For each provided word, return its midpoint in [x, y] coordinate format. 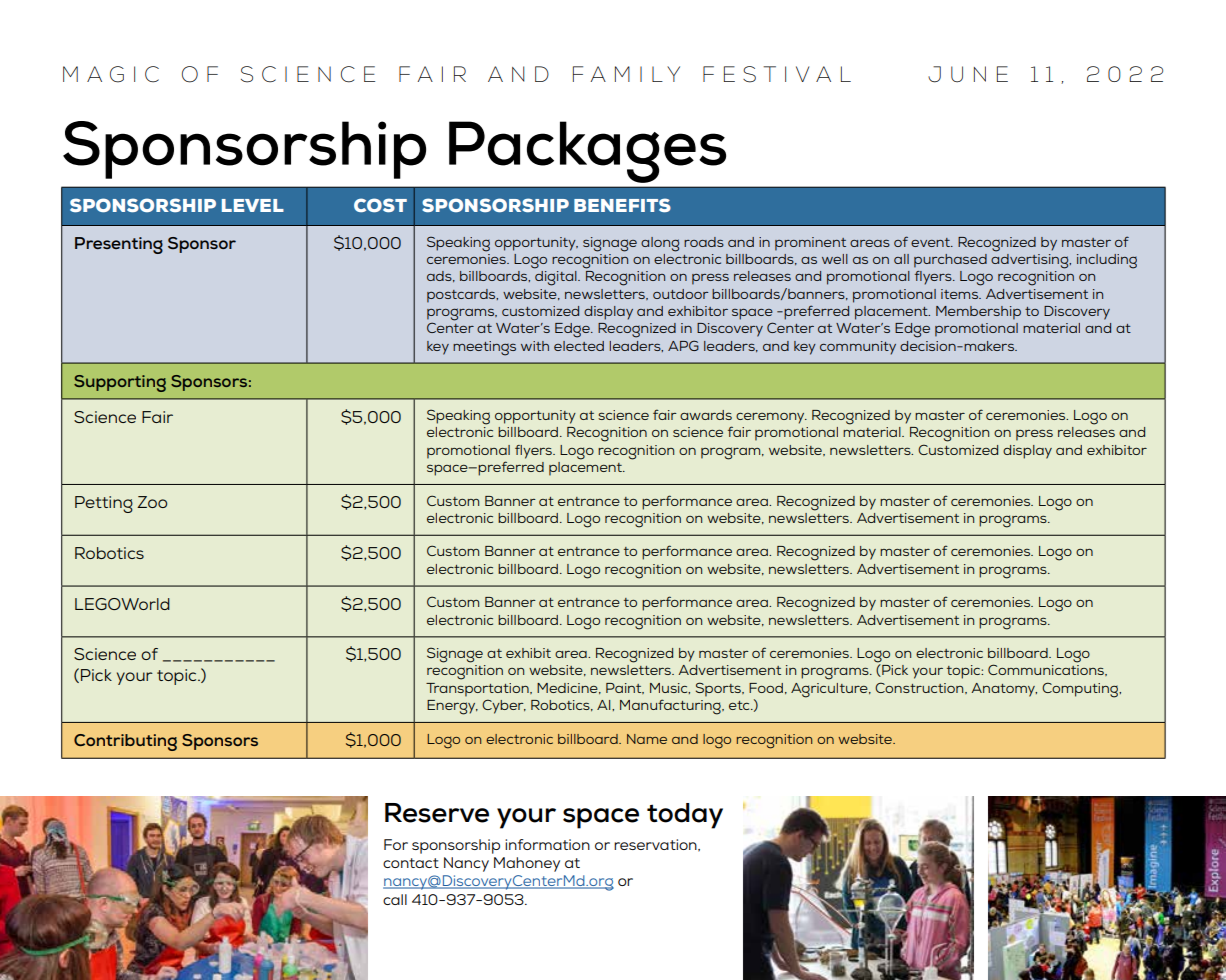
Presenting [119, 245]
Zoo [152, 502]
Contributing [125, 742]
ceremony [771, 418]
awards [706, 415]
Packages [587, 152]
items [961, 294]
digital [557, 278]
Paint [625, 688]
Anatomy [1004, 690]
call [395, 899]
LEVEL [253, 205]
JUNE [968, 74]
